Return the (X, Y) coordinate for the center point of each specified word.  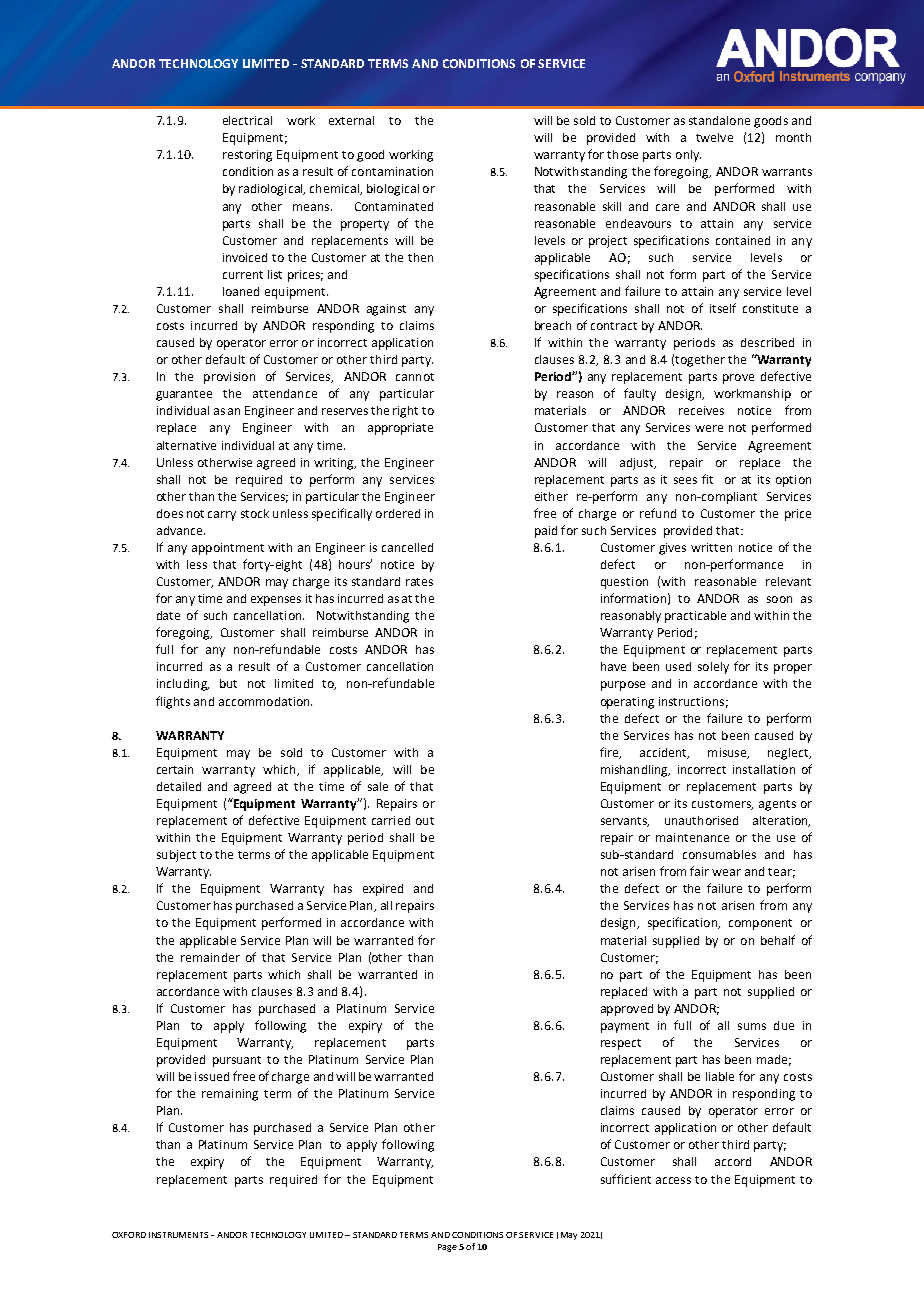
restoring (247, 156)
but (228, 683)
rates (419, 582)
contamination (392, 171)
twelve (714, 137)
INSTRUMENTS (178, 1235)
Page (447, 1248)
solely (713, 668)
